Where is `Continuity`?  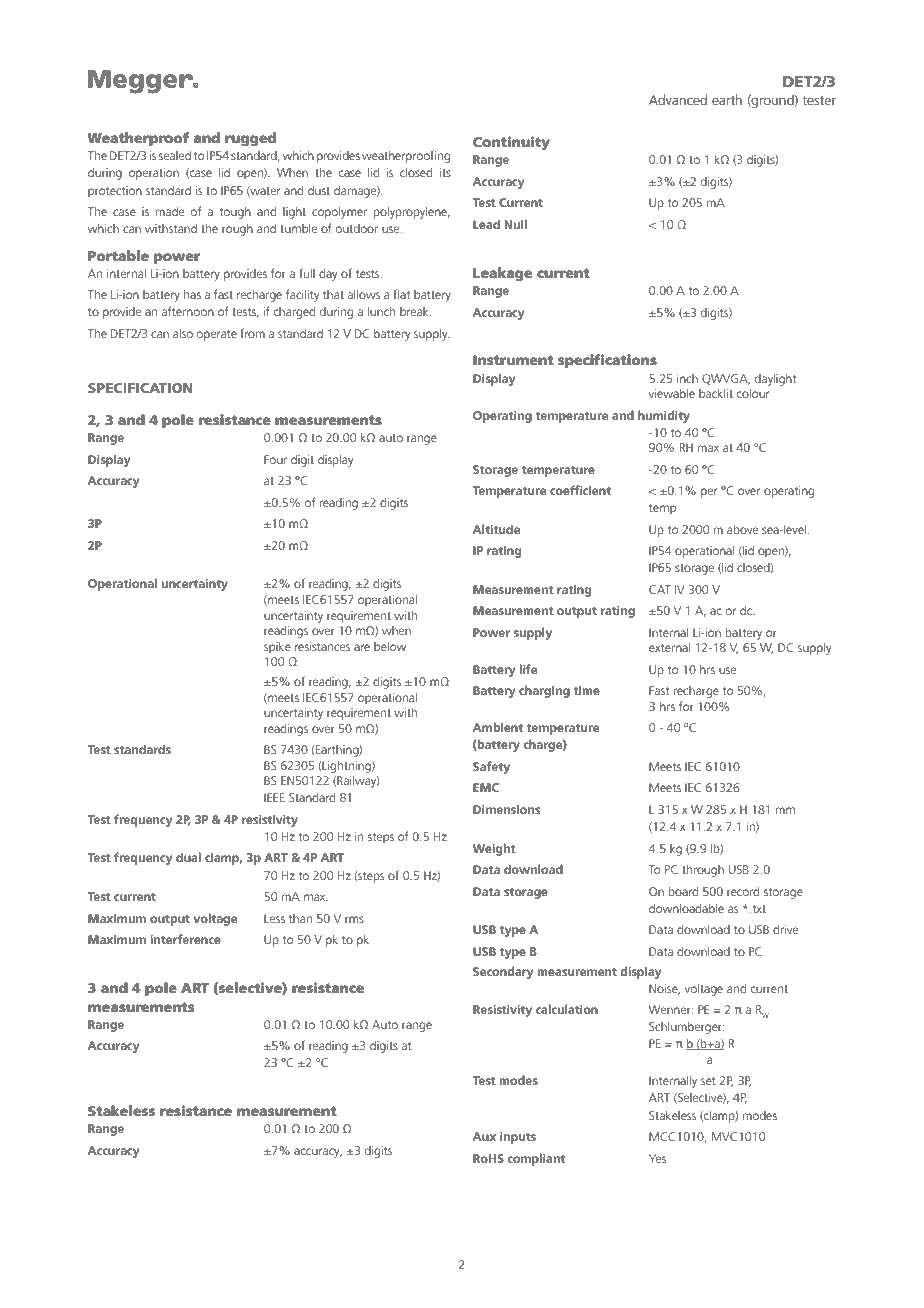
Continuity is located at coordinates (511, 143).
